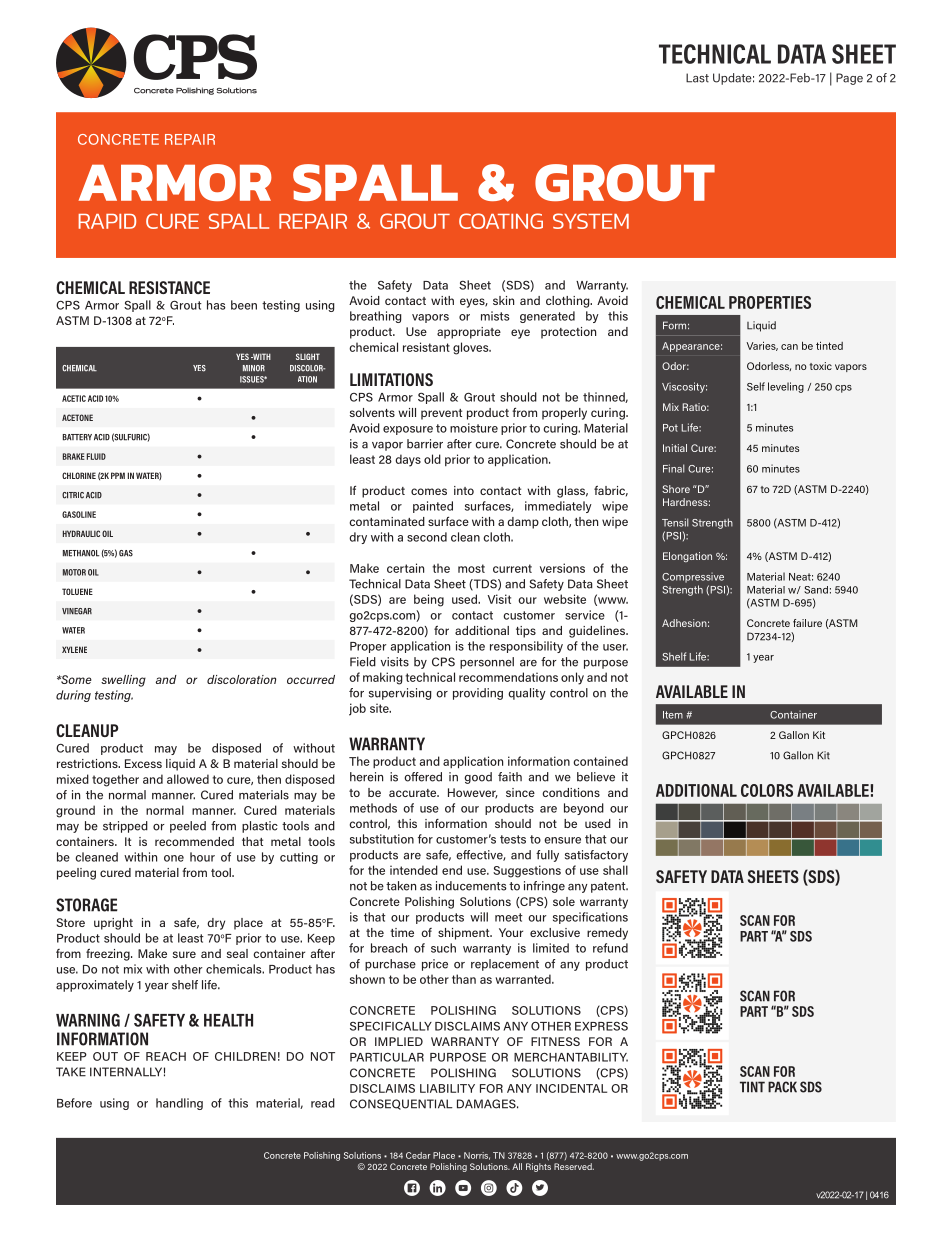 The width and height of the page is (952, 1233). What do you see at coordinates (179, 1104) in the page?
I see `handling` at bounding box center [179, 1104].
